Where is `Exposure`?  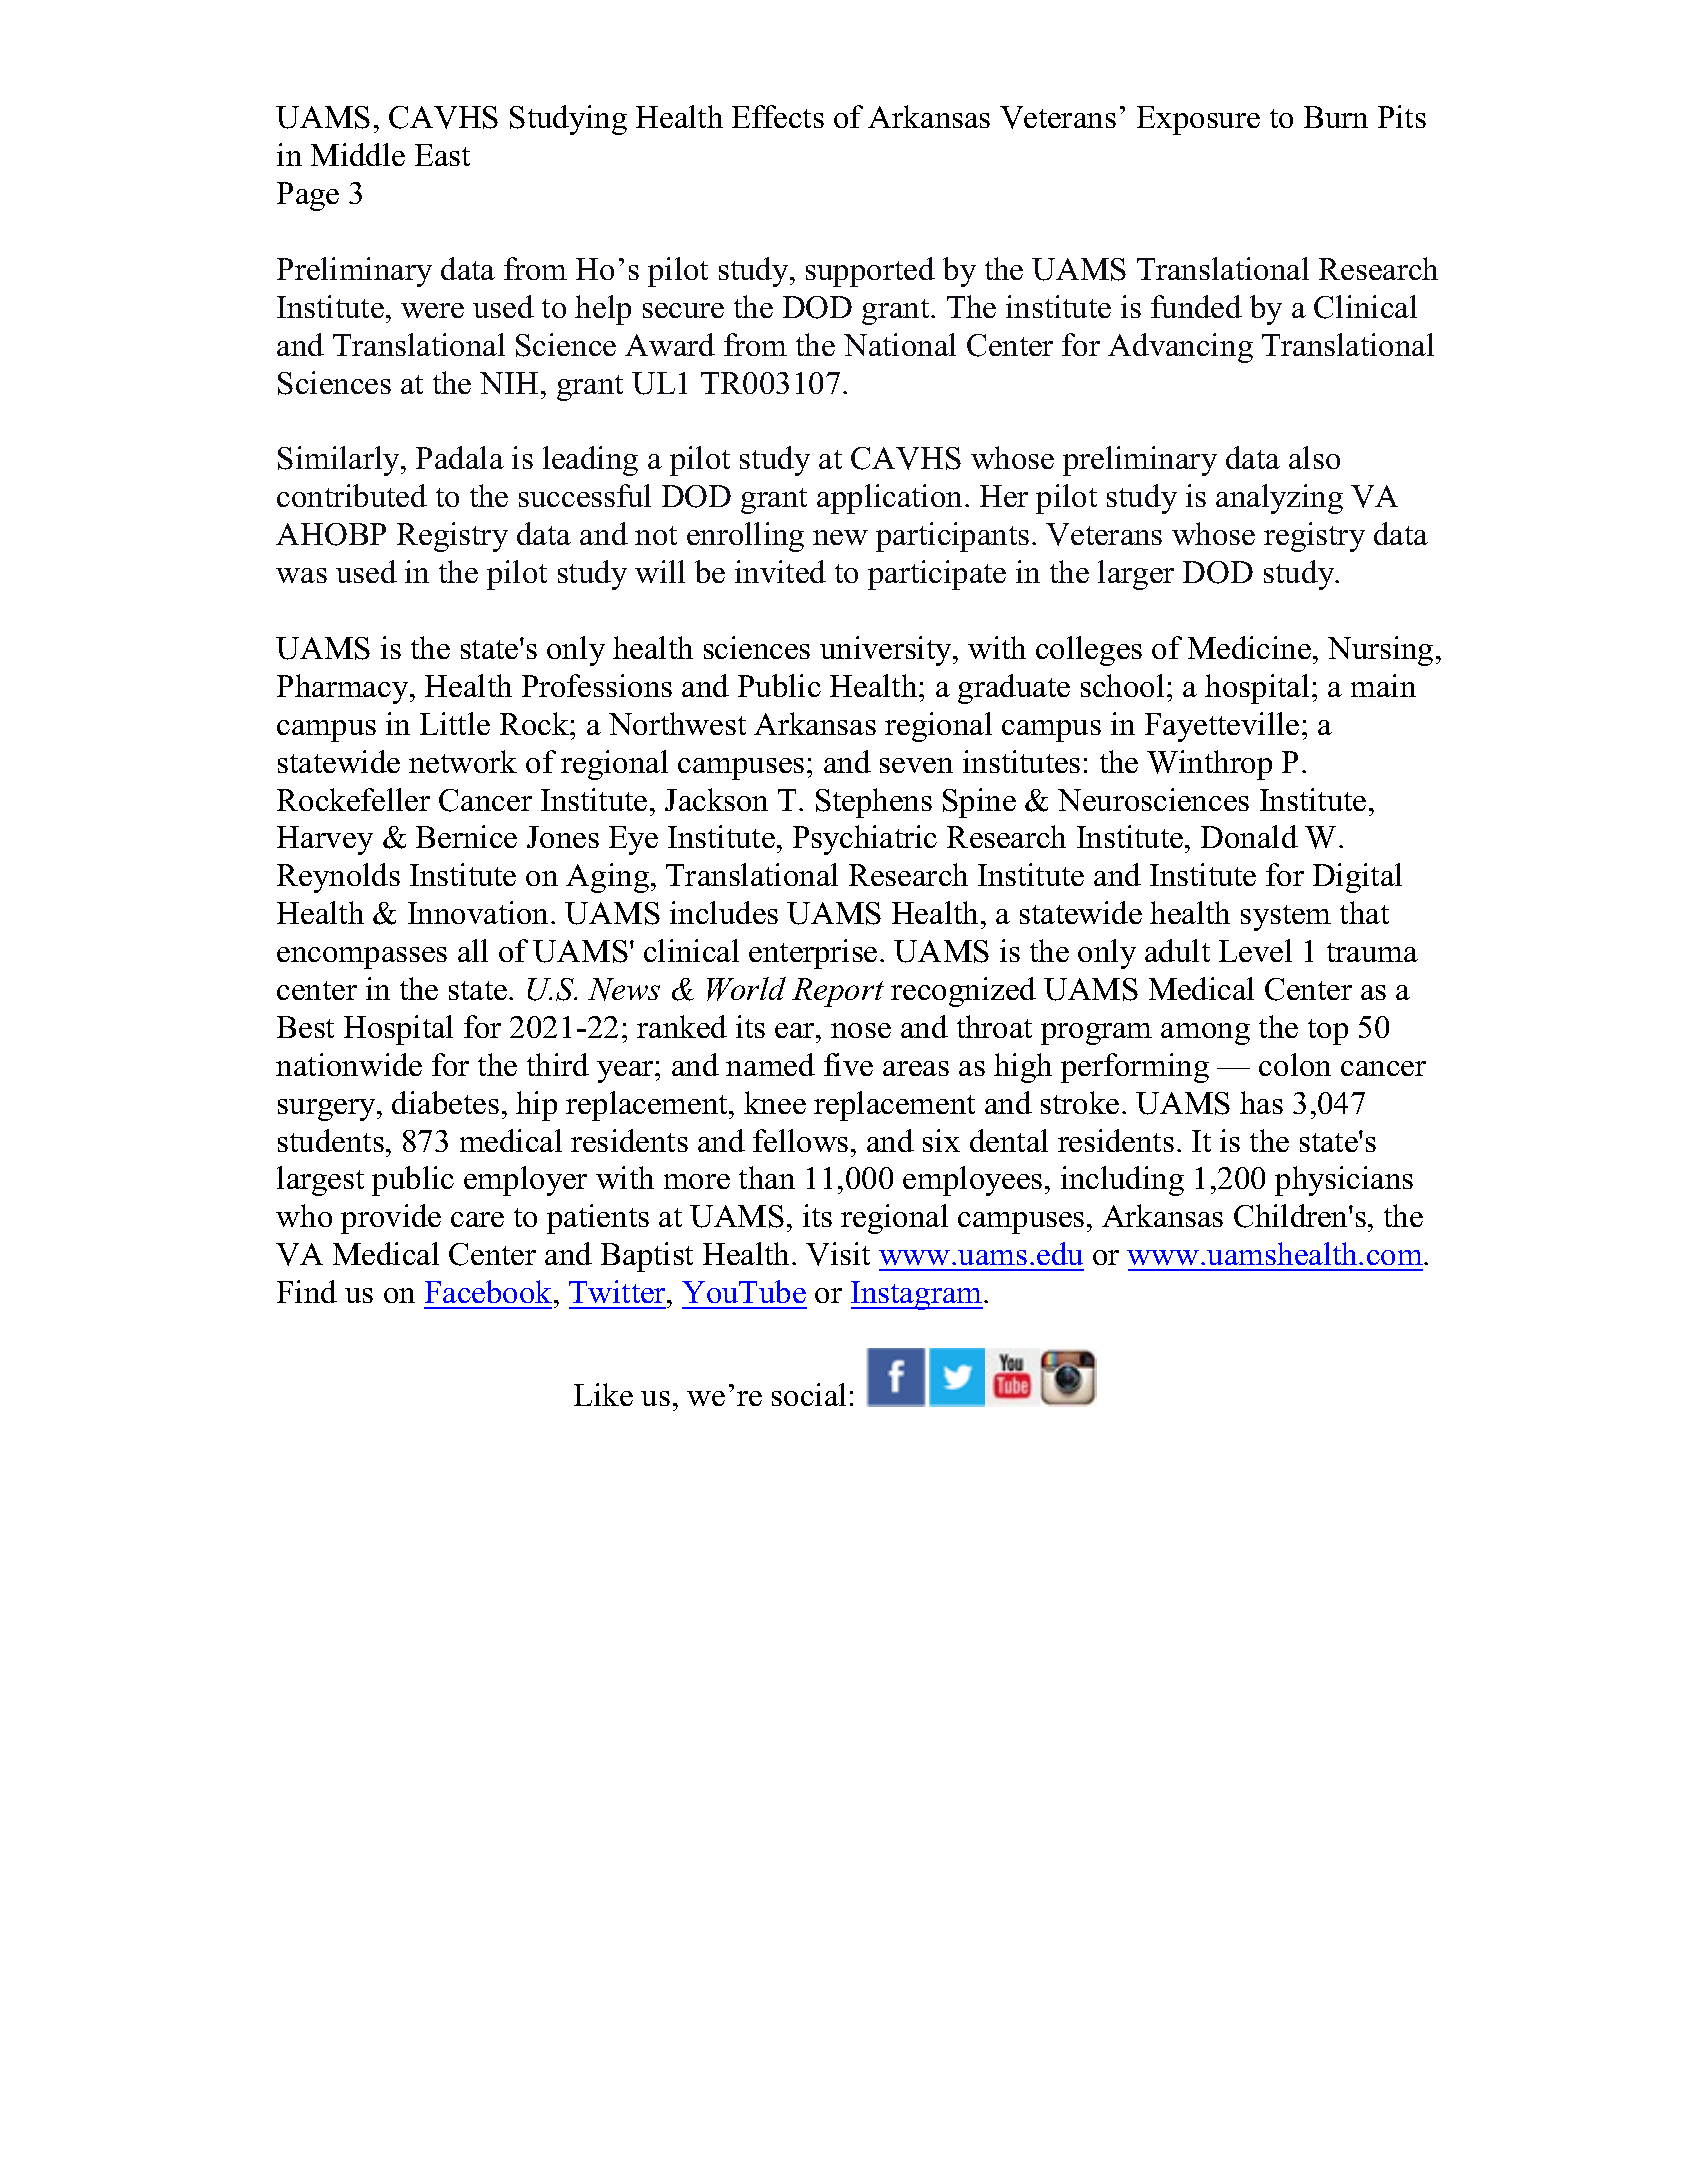
Exposure is located at coordinates (1198, 120).
